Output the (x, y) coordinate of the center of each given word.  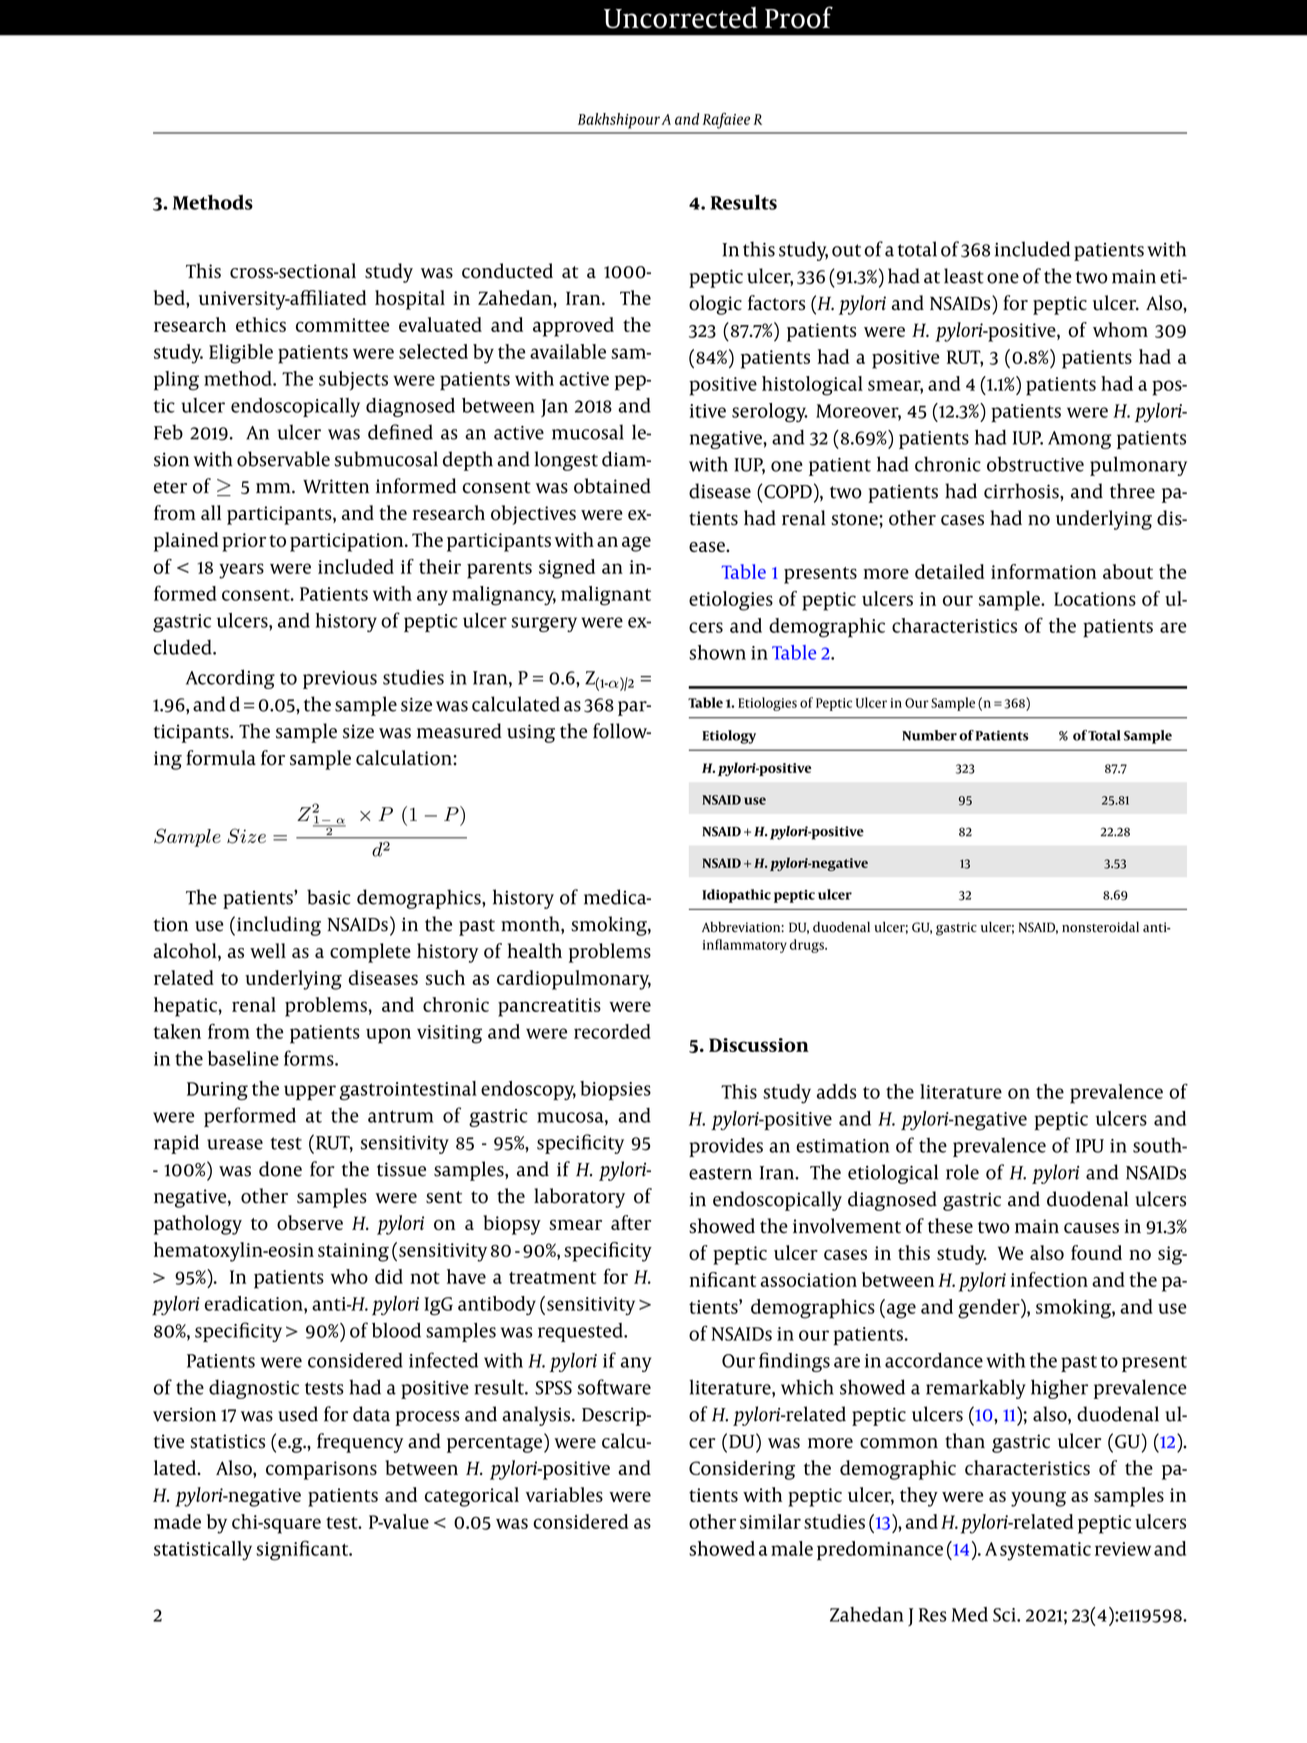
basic (329, 897)
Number (929, 735)
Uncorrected (681, 18)
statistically (203, 1551)
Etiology (729, 737)
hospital (410, 300)
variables (564, 1494)
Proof (799, 17)
